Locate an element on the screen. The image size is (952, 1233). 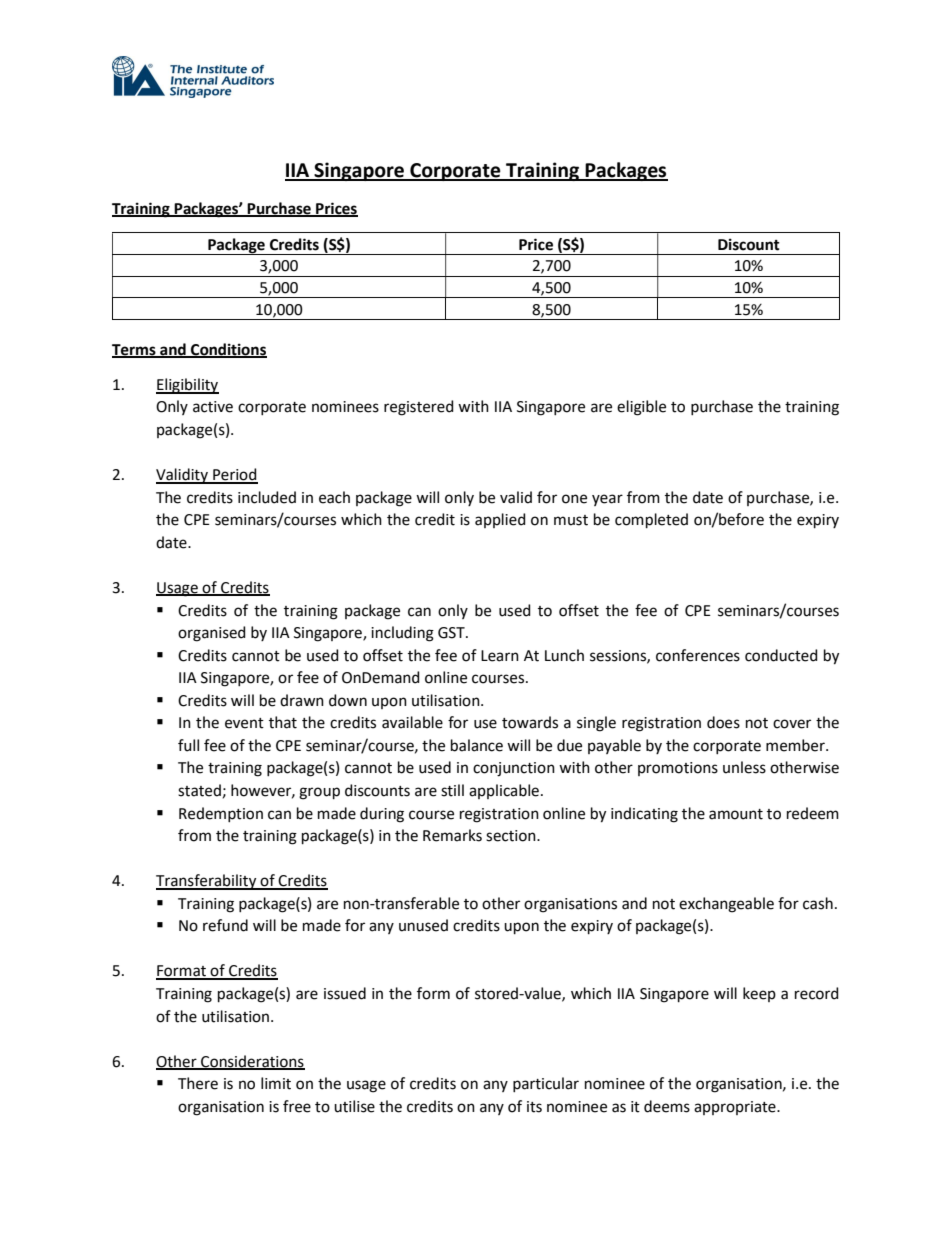
eligible is located at coordinates (641, 408).
